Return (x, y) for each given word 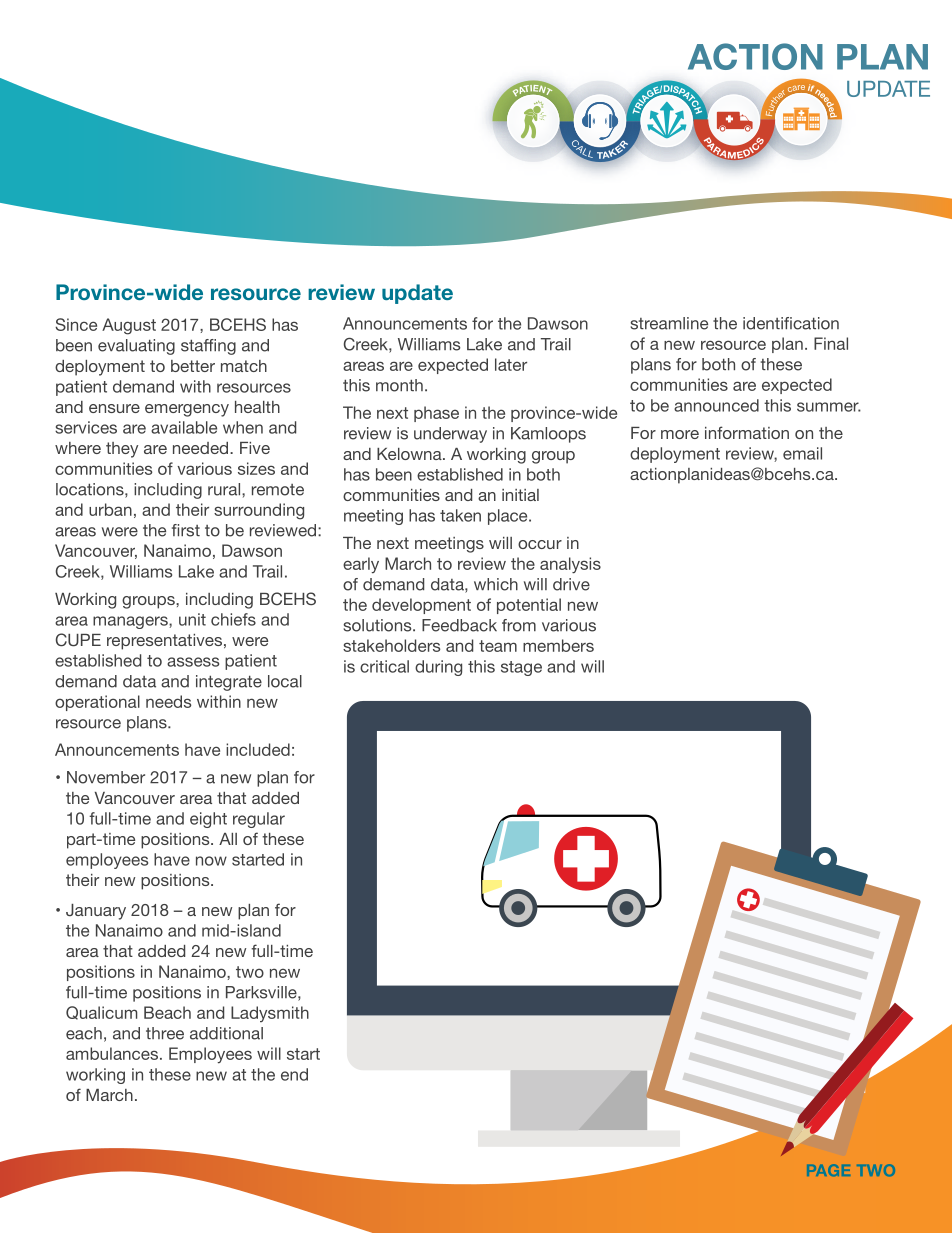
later (511, 364)
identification (791, 323)
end (294, 1074)
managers (131, 622)
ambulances (112, 1053)
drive (571, 584)
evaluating (136, 347)
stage (521, 668)
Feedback (459, 625)
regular (259, 820)
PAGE (828, 1170)
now (211, 861)
